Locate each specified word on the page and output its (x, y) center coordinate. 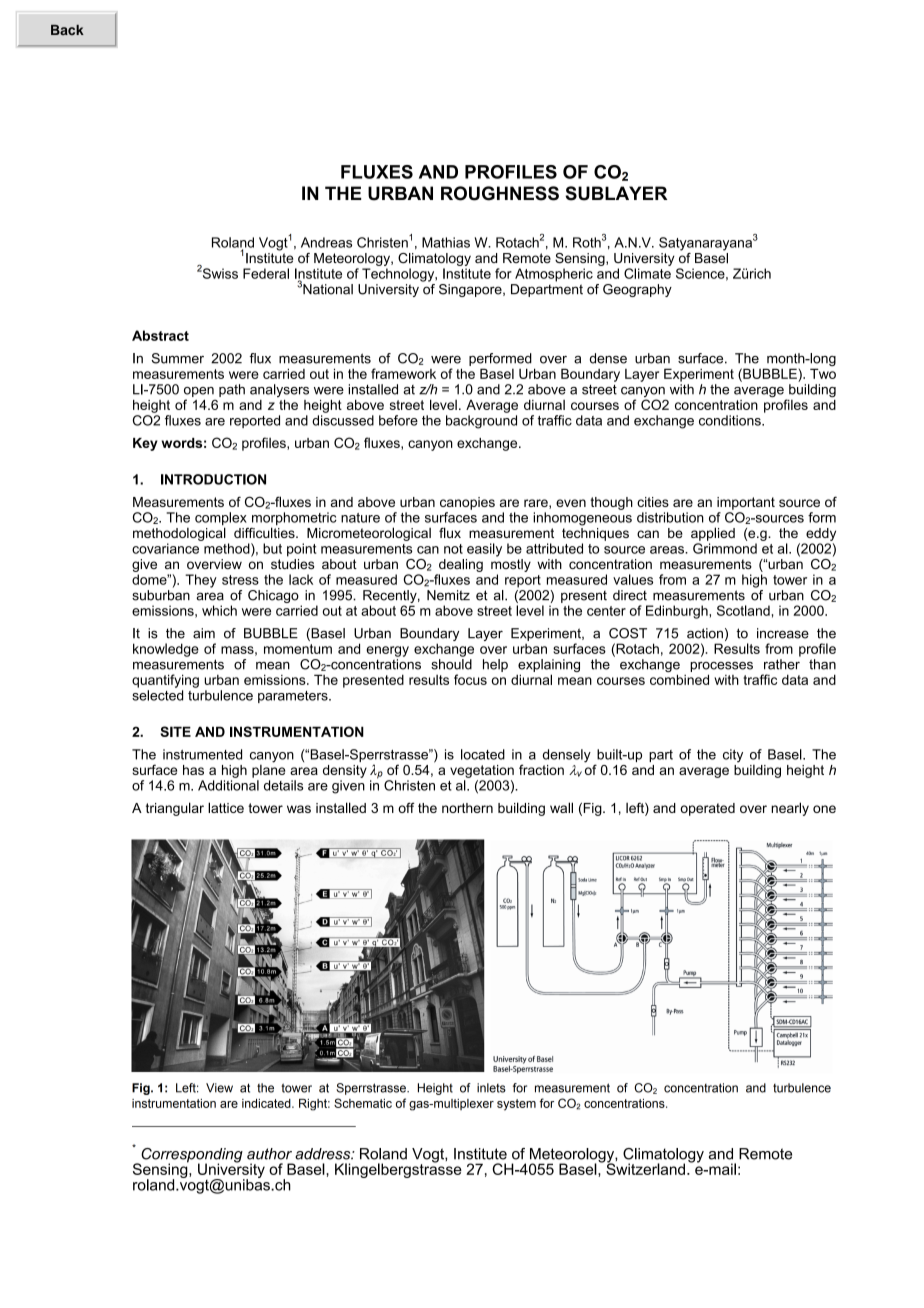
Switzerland (644, 1168)
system (516, 1105)
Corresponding (191, 1156)
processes (721, 667)
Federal (266, 273)
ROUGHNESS (500, 193)
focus (470, 679)
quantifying (165, 681)
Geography (637, 290)
